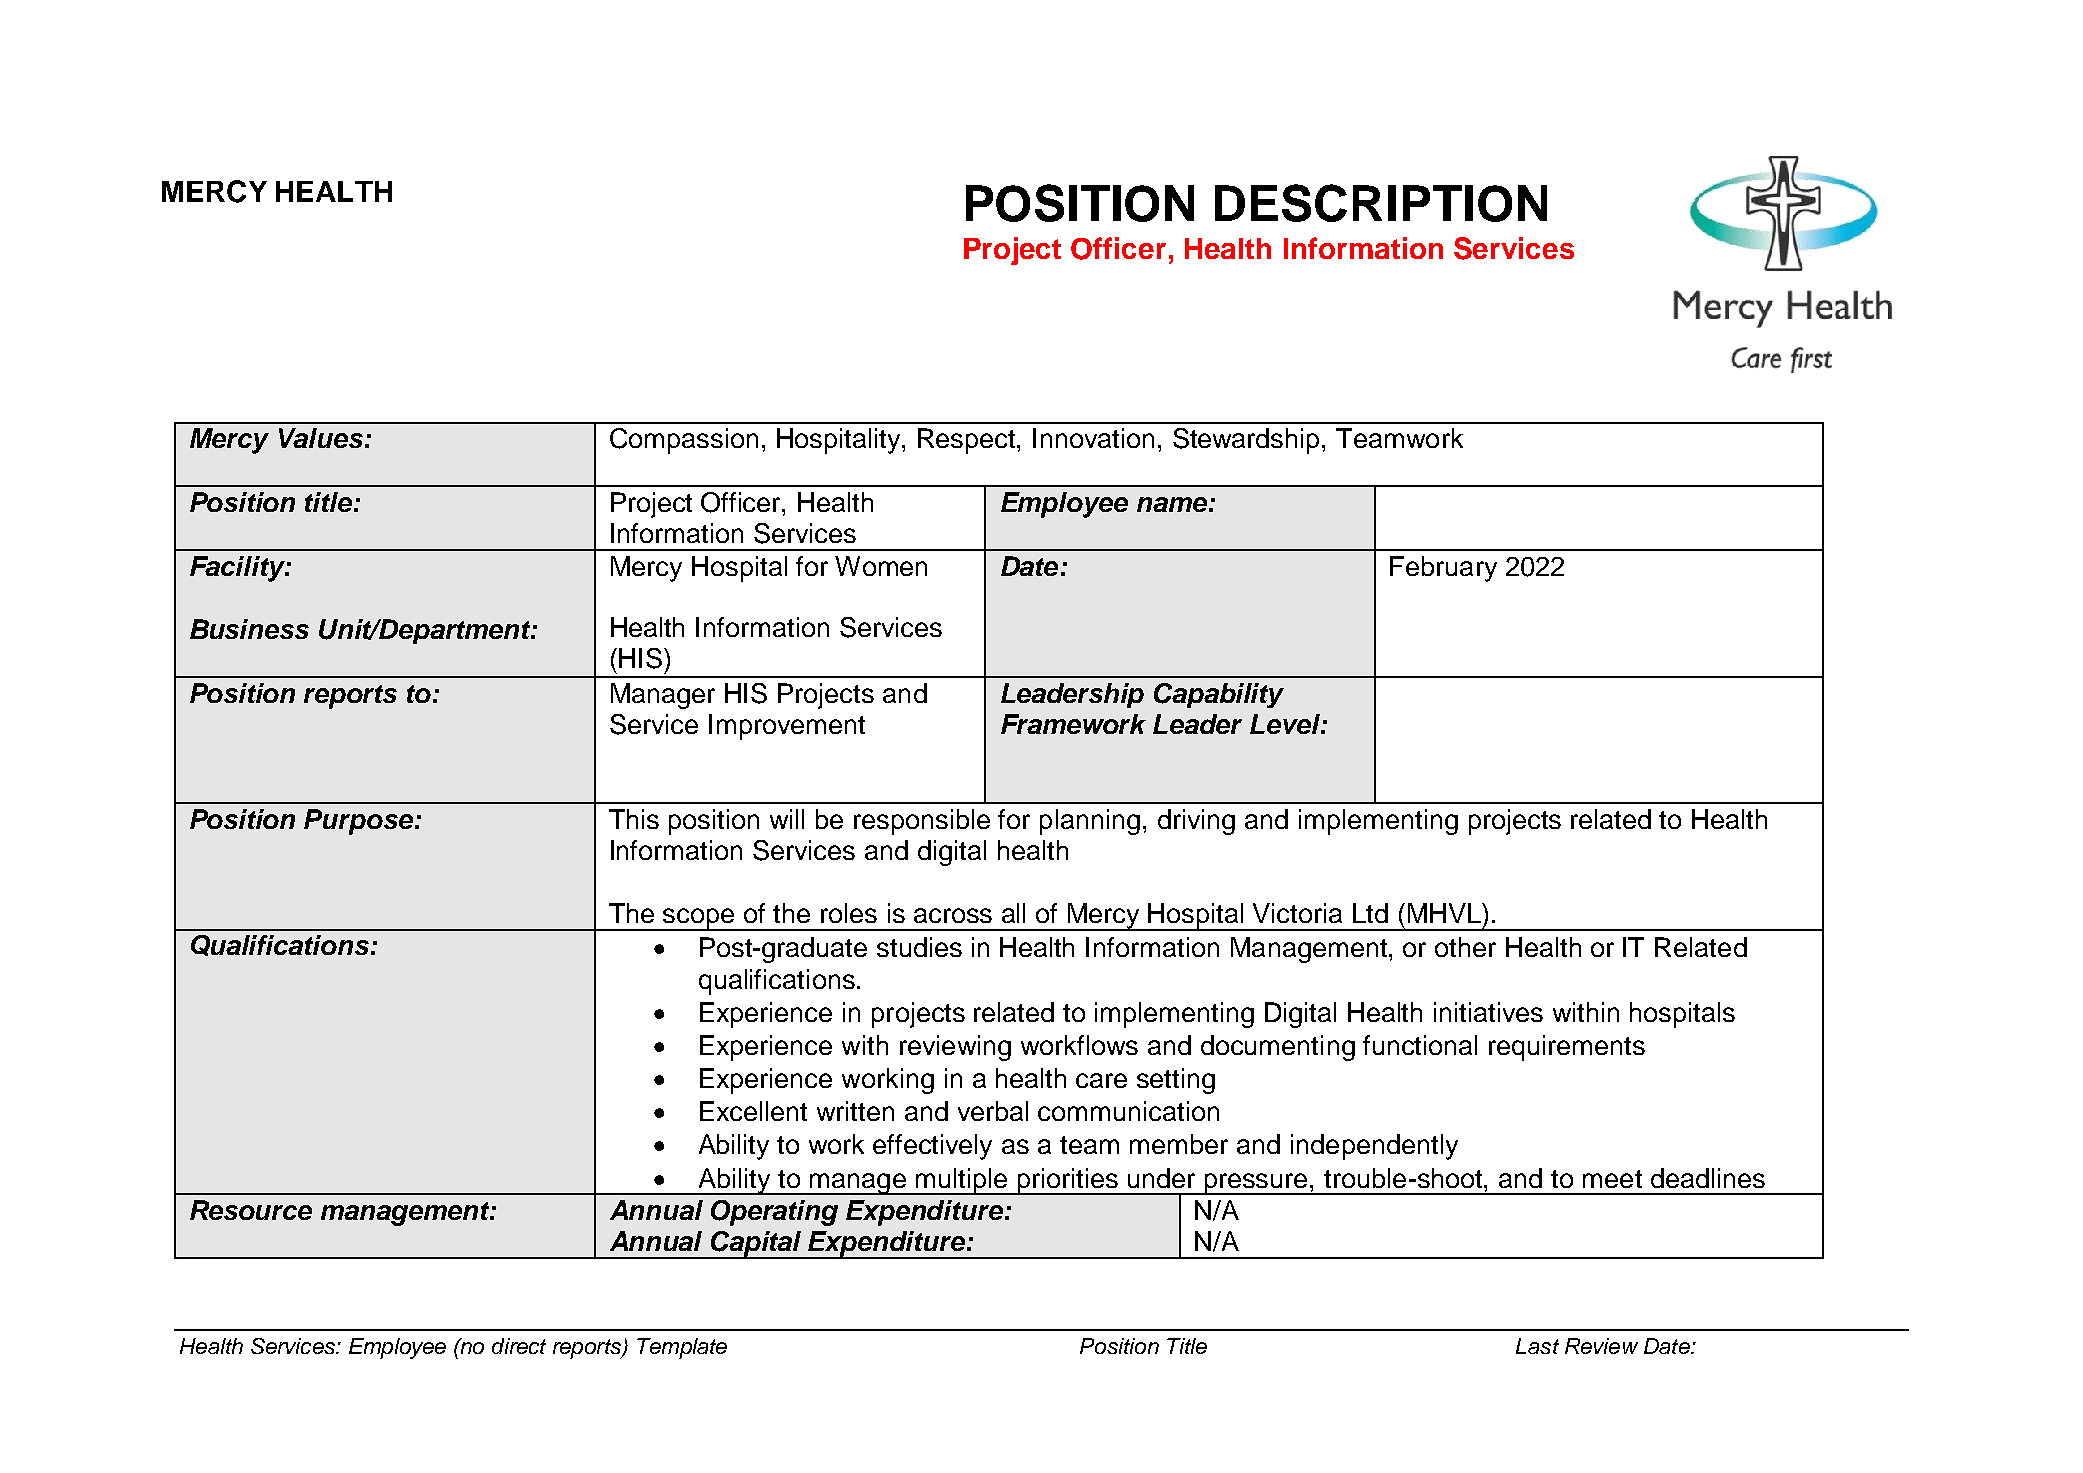 This screenshot has width=2083, height=1473. What do you see at coordinates (1196, 822) in the screenshot?
I see `driving` at bounding box center [1196, 822].
